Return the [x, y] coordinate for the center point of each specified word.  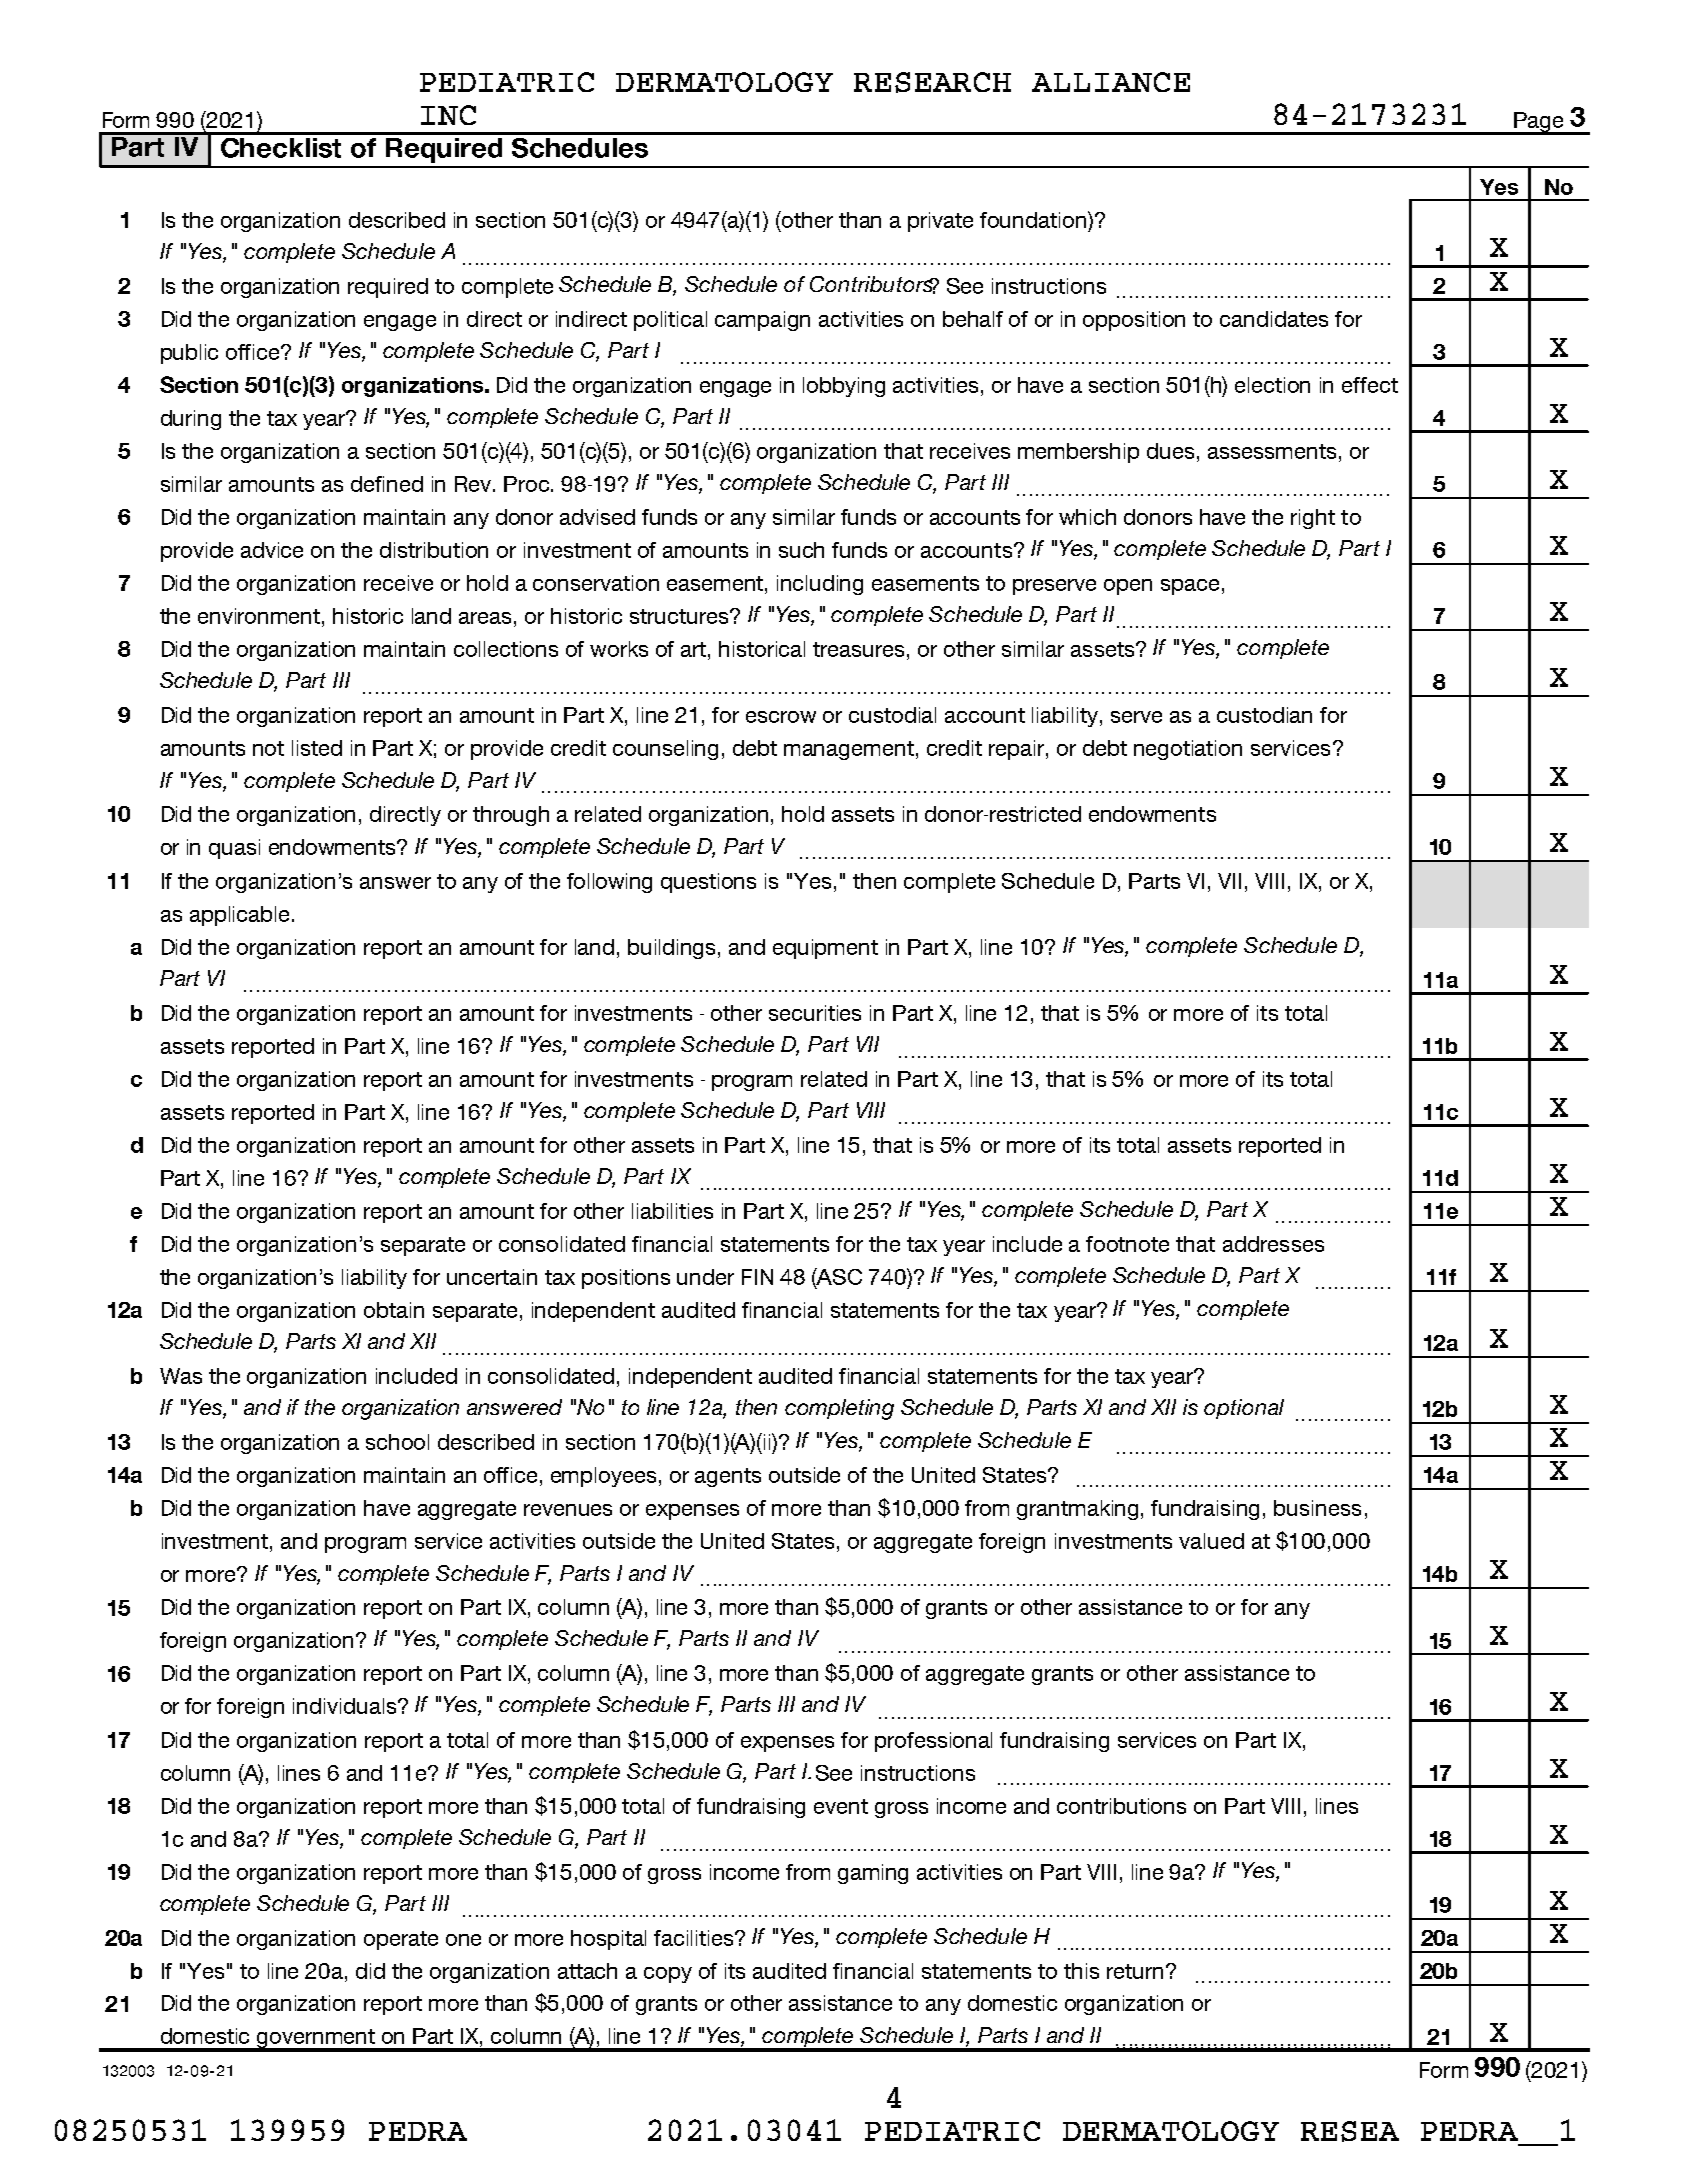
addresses [1273, 1244]
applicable [239, 916]
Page [1539, 123]
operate [401, 1940]
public [189, 354]
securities [815, 1013]
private [940, 222]
